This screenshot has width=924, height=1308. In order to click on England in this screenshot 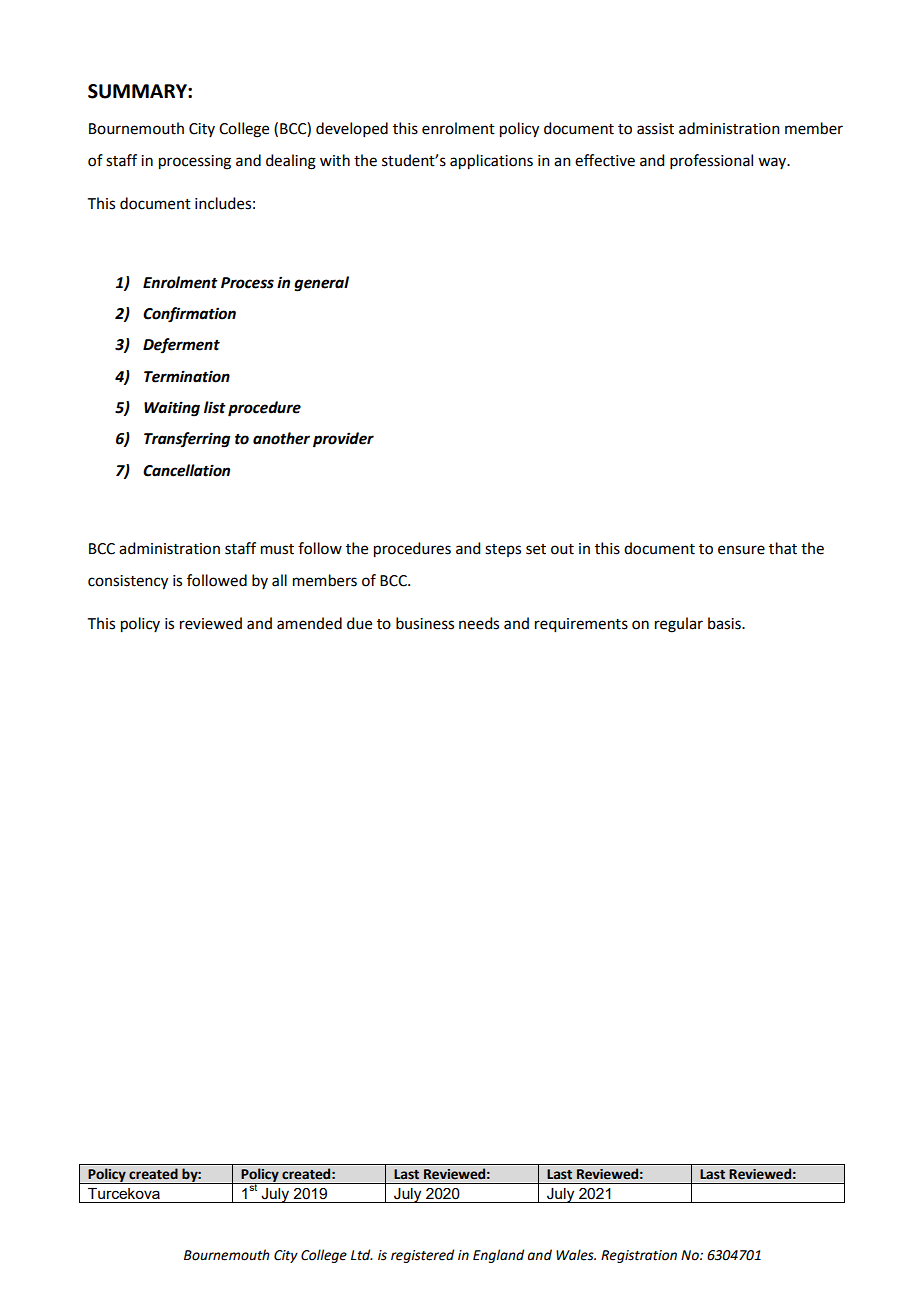, I will do `click(498, 1256)`.
